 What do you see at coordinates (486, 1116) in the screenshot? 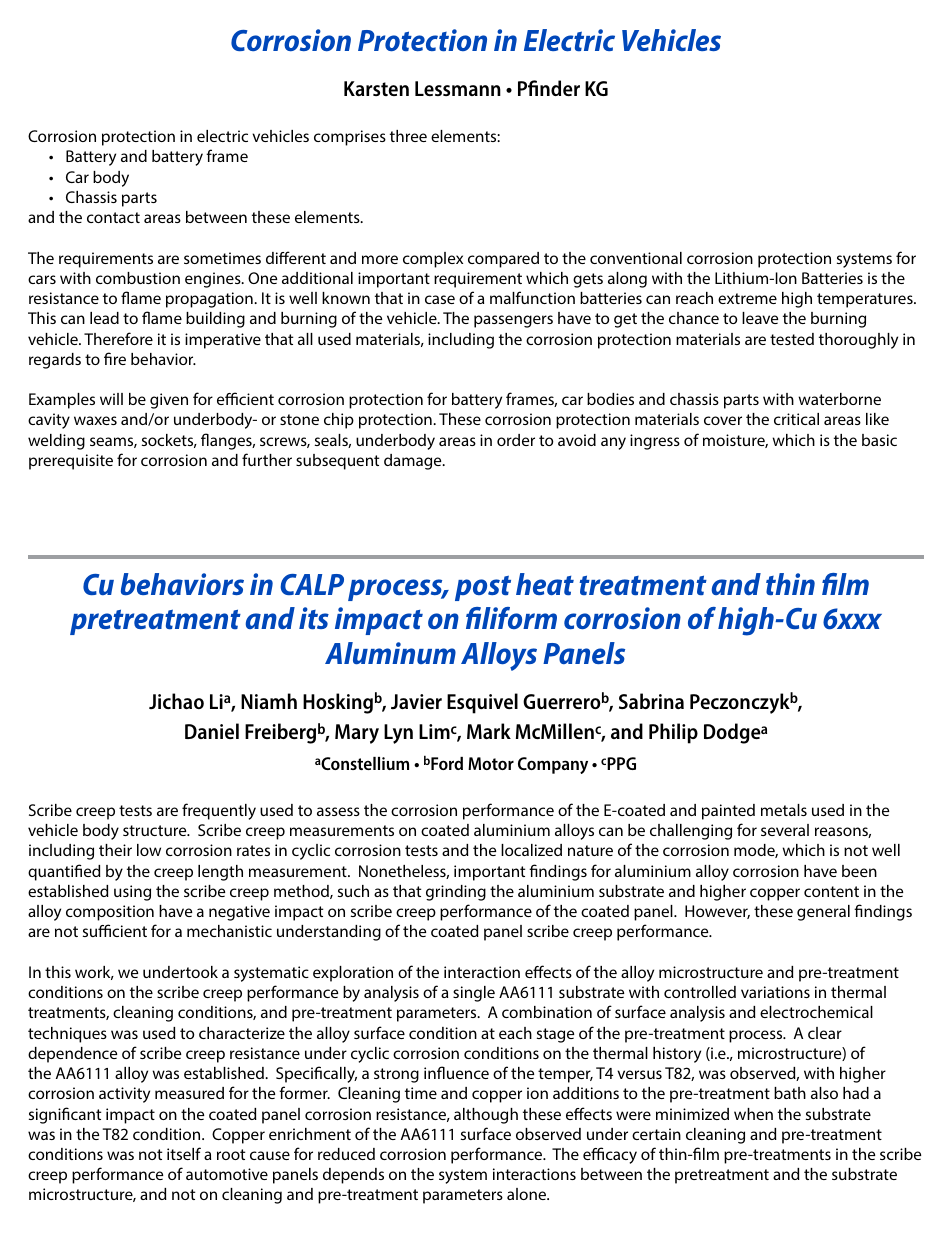
I see `although` at bounding box center [486, 1116].
